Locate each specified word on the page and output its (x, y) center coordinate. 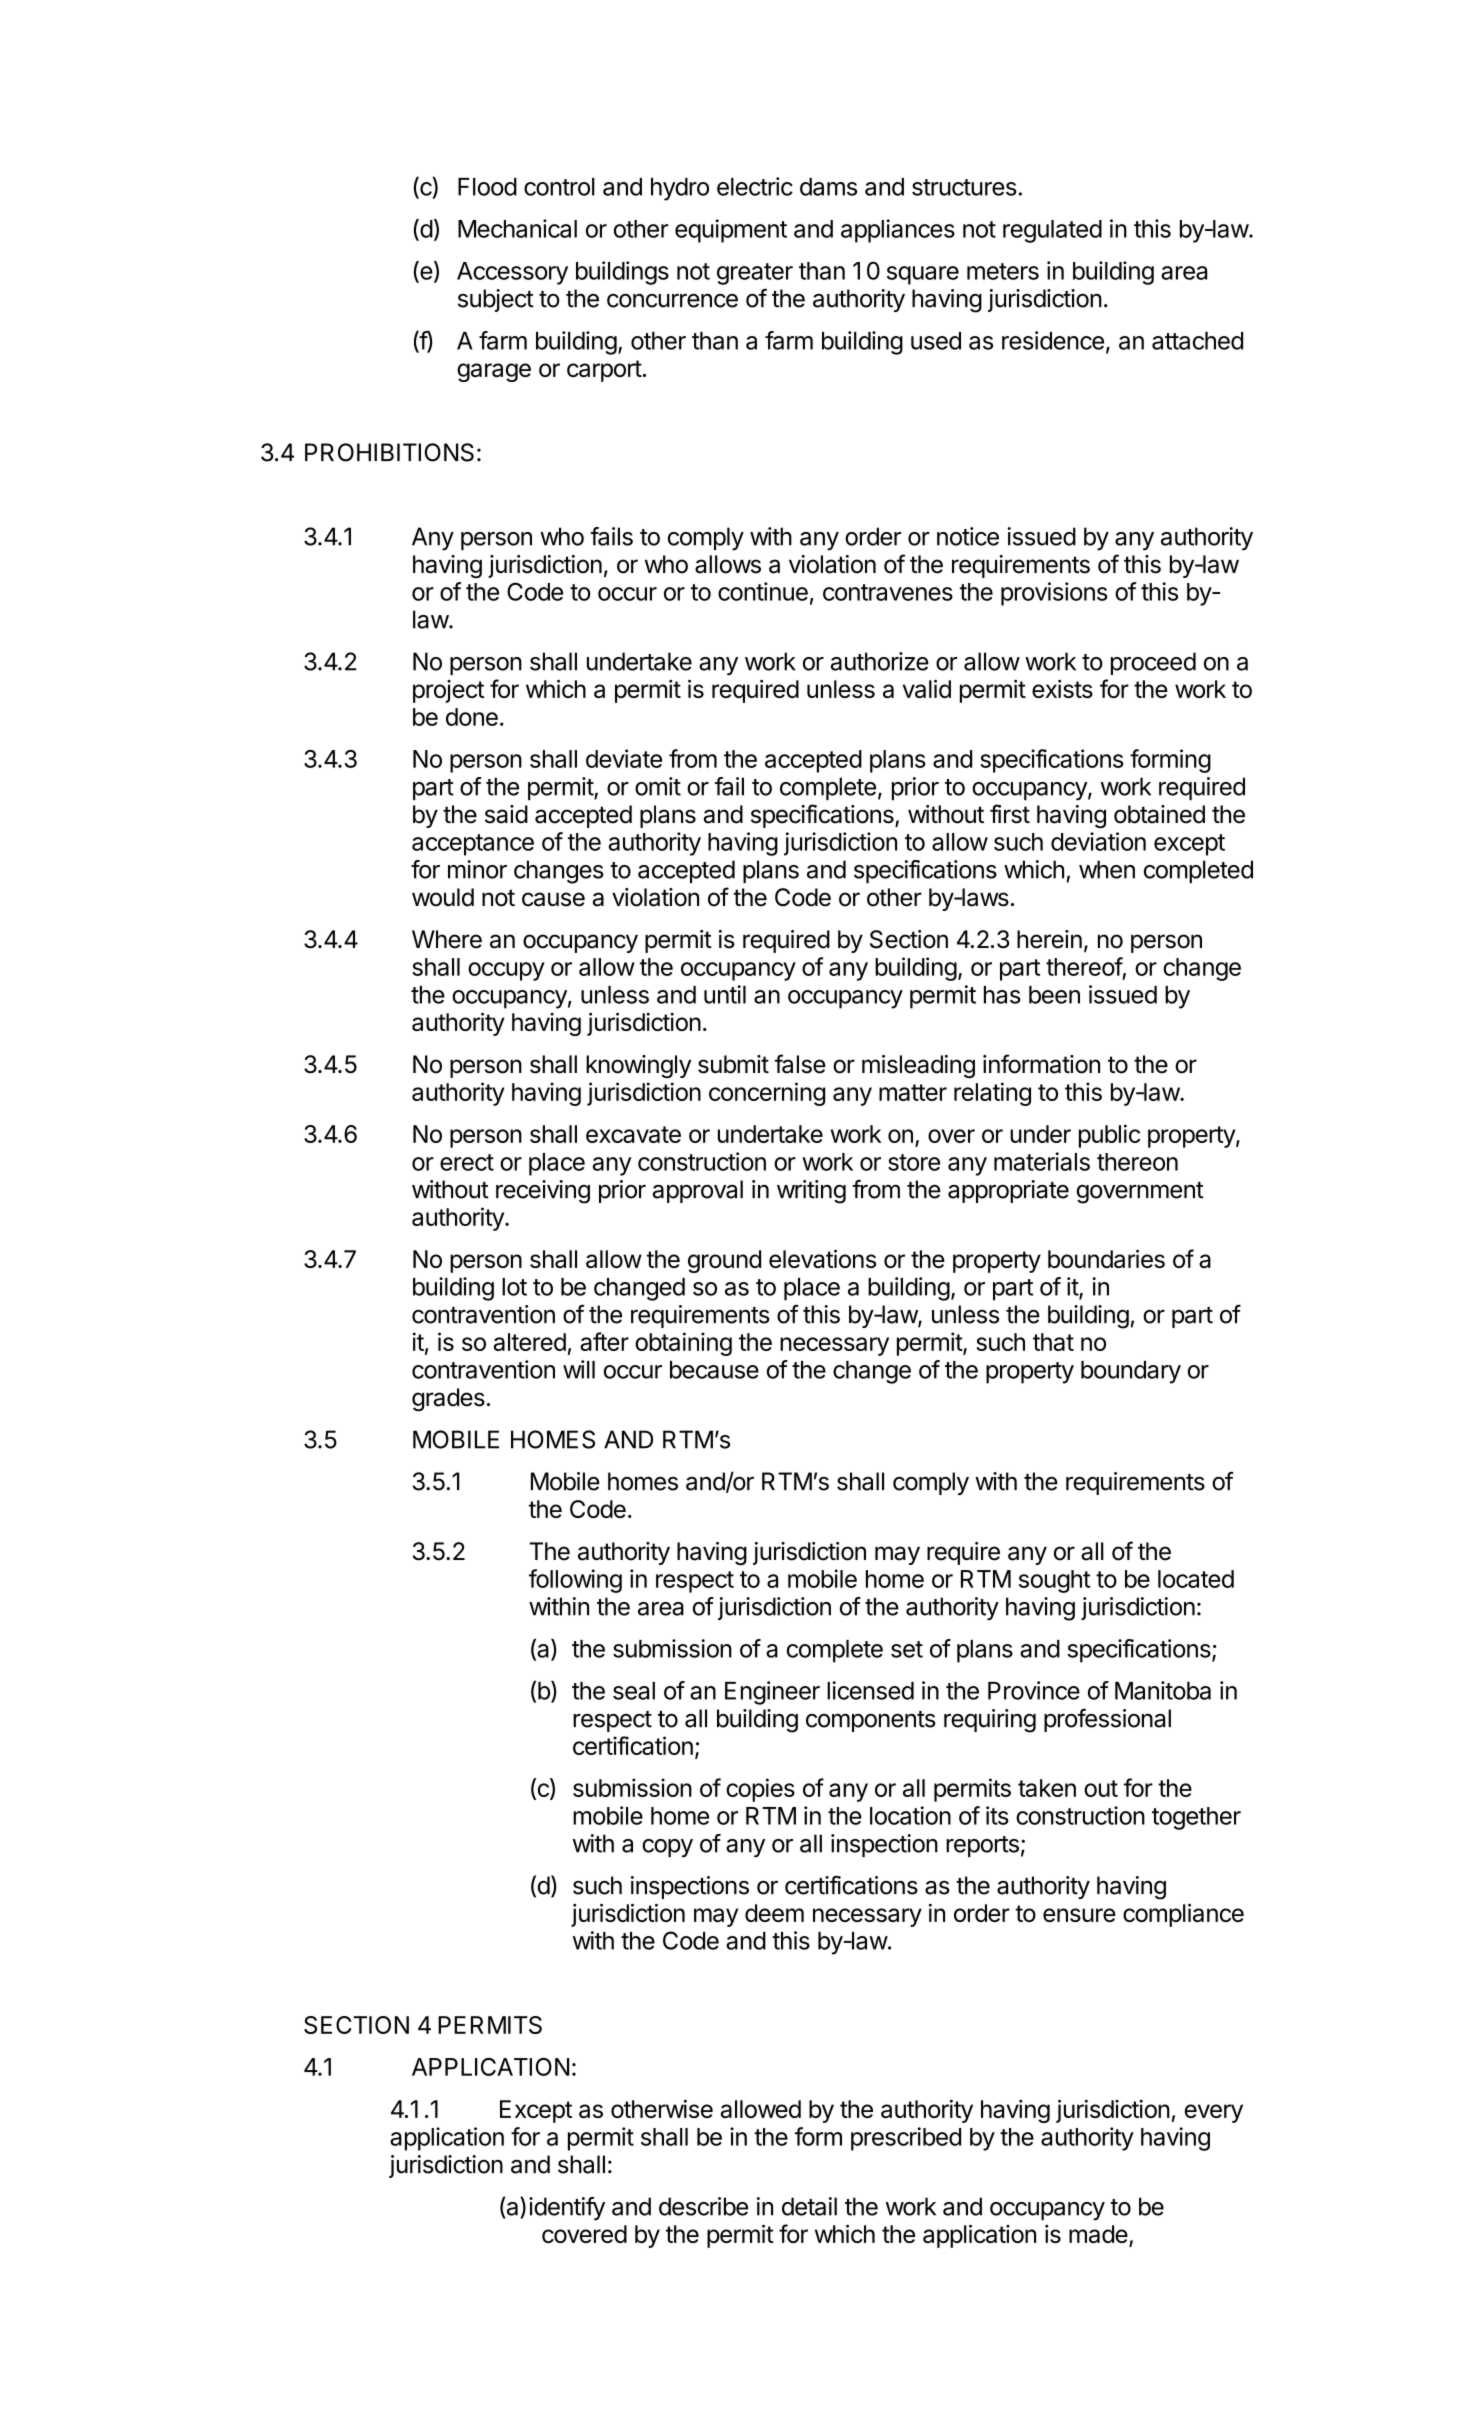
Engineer (772, 1693)
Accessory (512, 273)
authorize (880, 661)
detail (809, 2206)
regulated (1052, 231)
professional (1107, 1720)
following (575, 1581)
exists (1062, 689)
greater (755, 274)
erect (467, 1162)
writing (811, 1192)
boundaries (1106, 1259)
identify (567, 2209)
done (472, 717)
